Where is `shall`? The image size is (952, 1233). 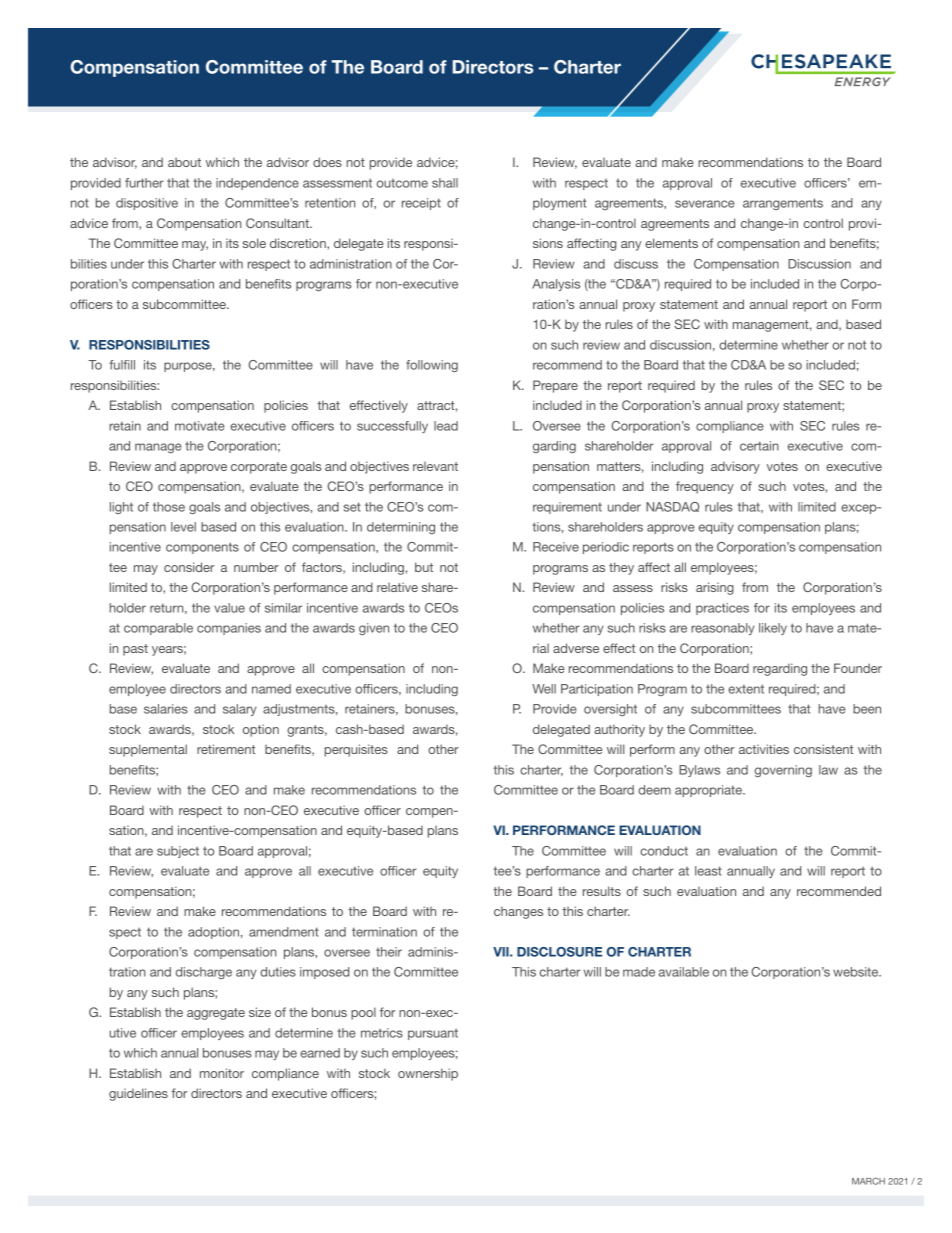
shall is located at coordinates (445, 183).
